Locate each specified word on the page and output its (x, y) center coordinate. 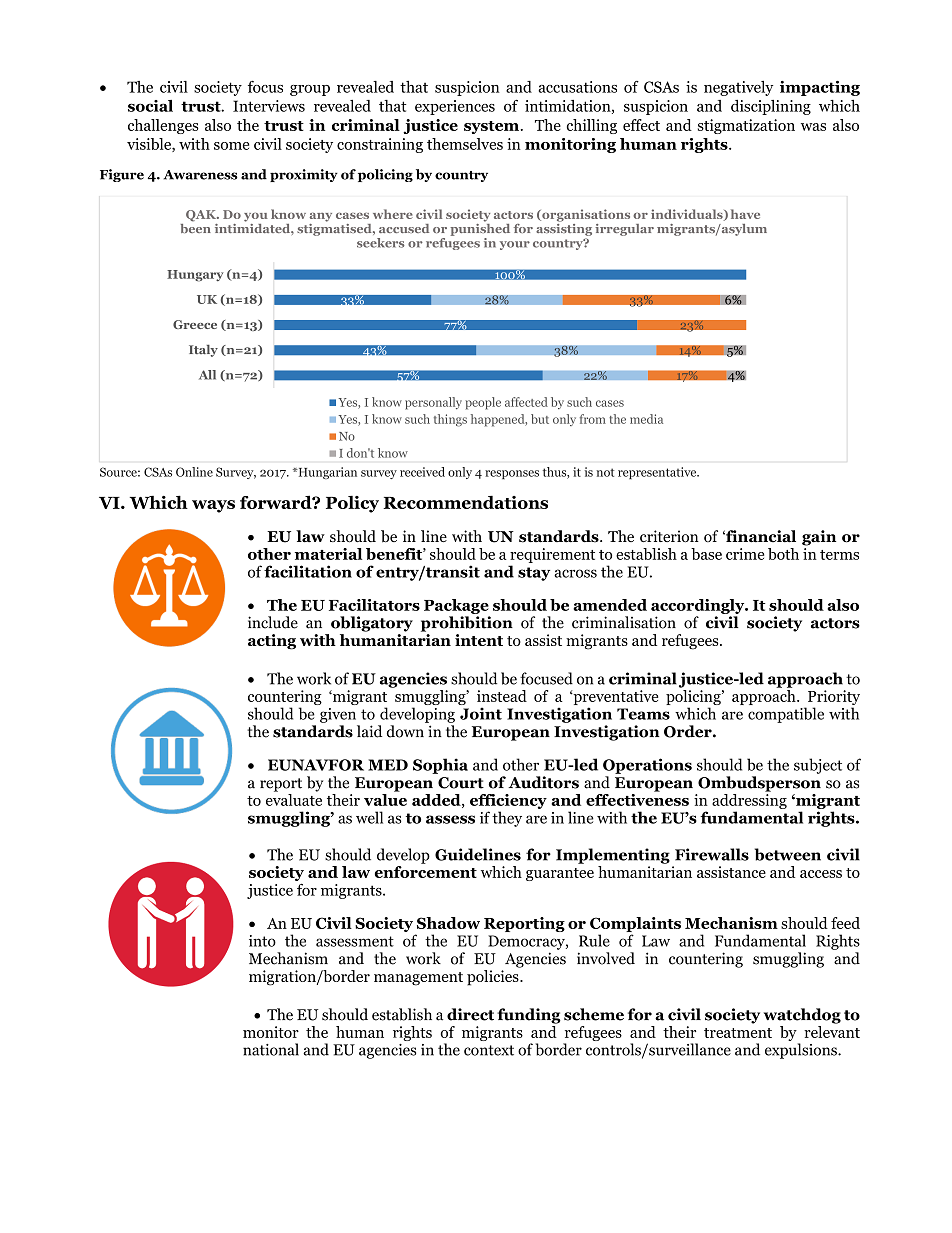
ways (213, 506)
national (271, 1049)
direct (470, 1014)
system (491, 127)
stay (534, 574)
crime (745, 554)
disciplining (771, 107)
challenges (163, 126)
